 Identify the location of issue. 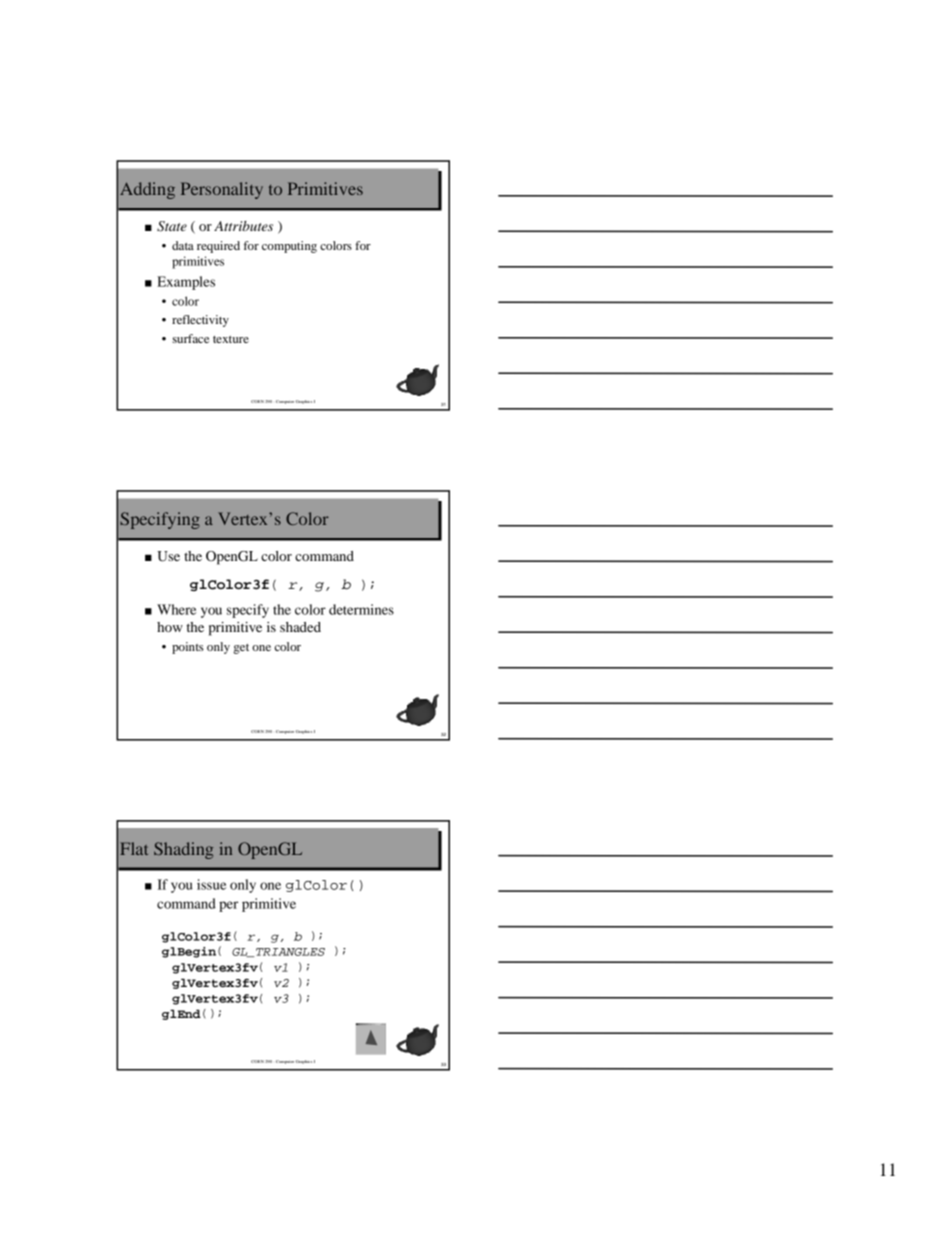
(211, 884).
